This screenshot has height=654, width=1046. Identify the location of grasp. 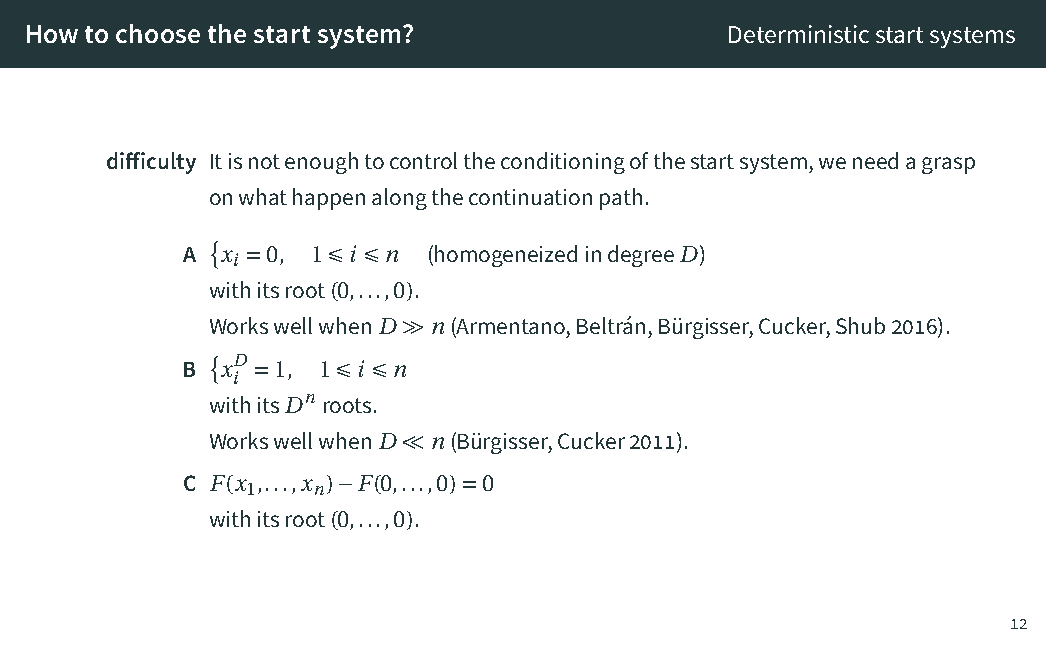
(948, 165).
